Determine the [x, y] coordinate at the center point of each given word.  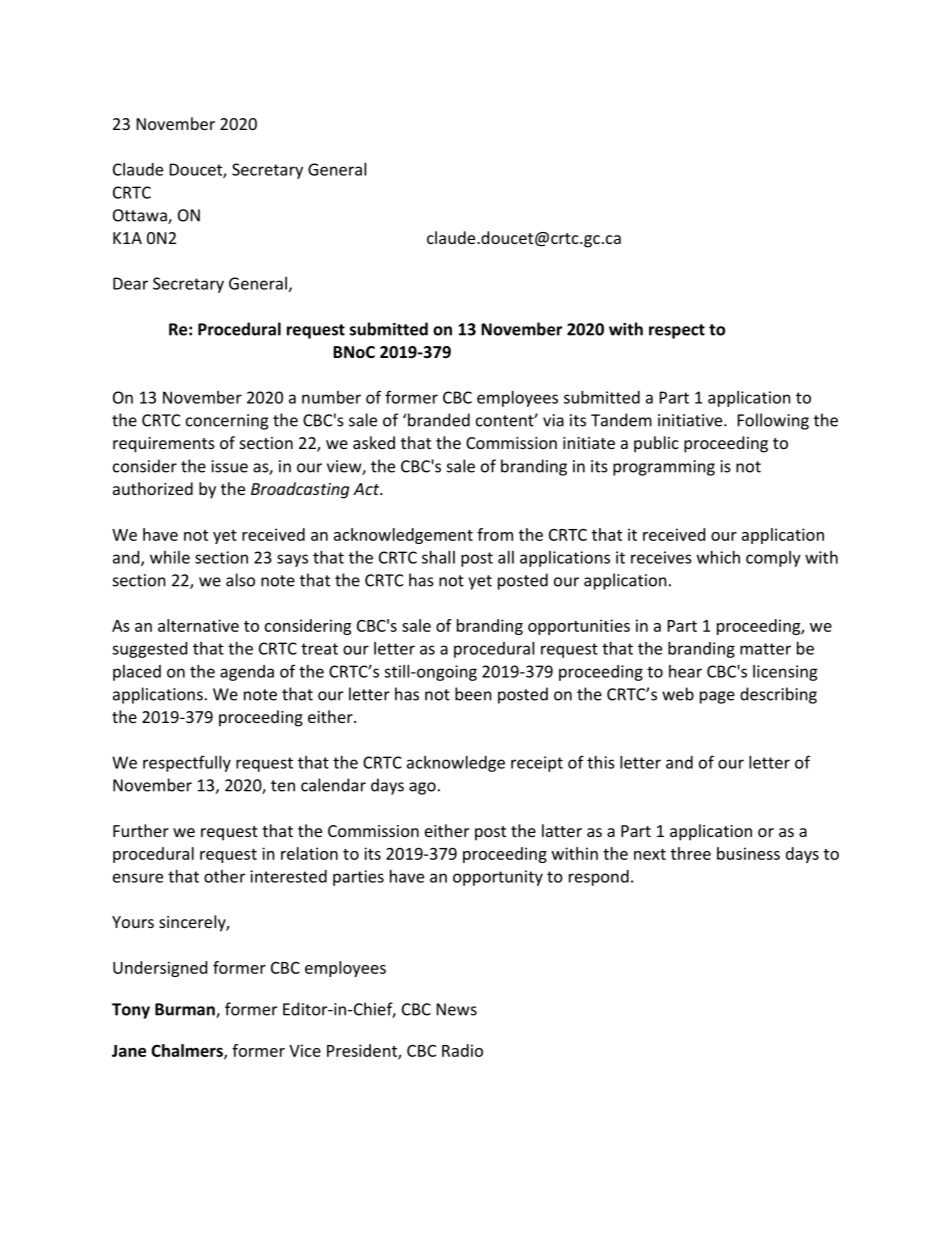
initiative [691, 420]
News [457, 1009]
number [331, 397]
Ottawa [141, 216]
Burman [186, 1010]
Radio [462, 1050]
